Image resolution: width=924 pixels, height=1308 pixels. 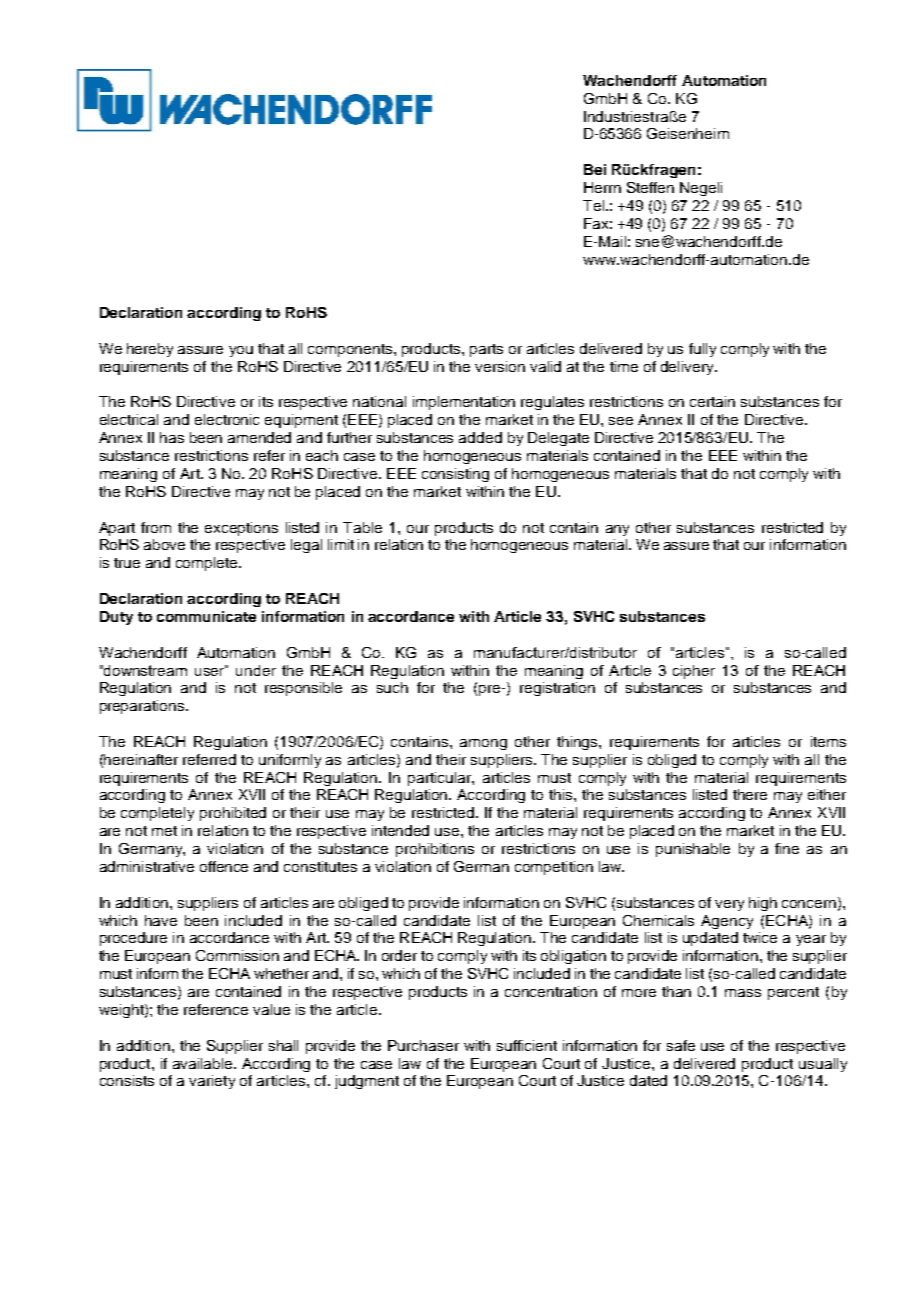 I want to click on such, so click(x=392, y=687).
